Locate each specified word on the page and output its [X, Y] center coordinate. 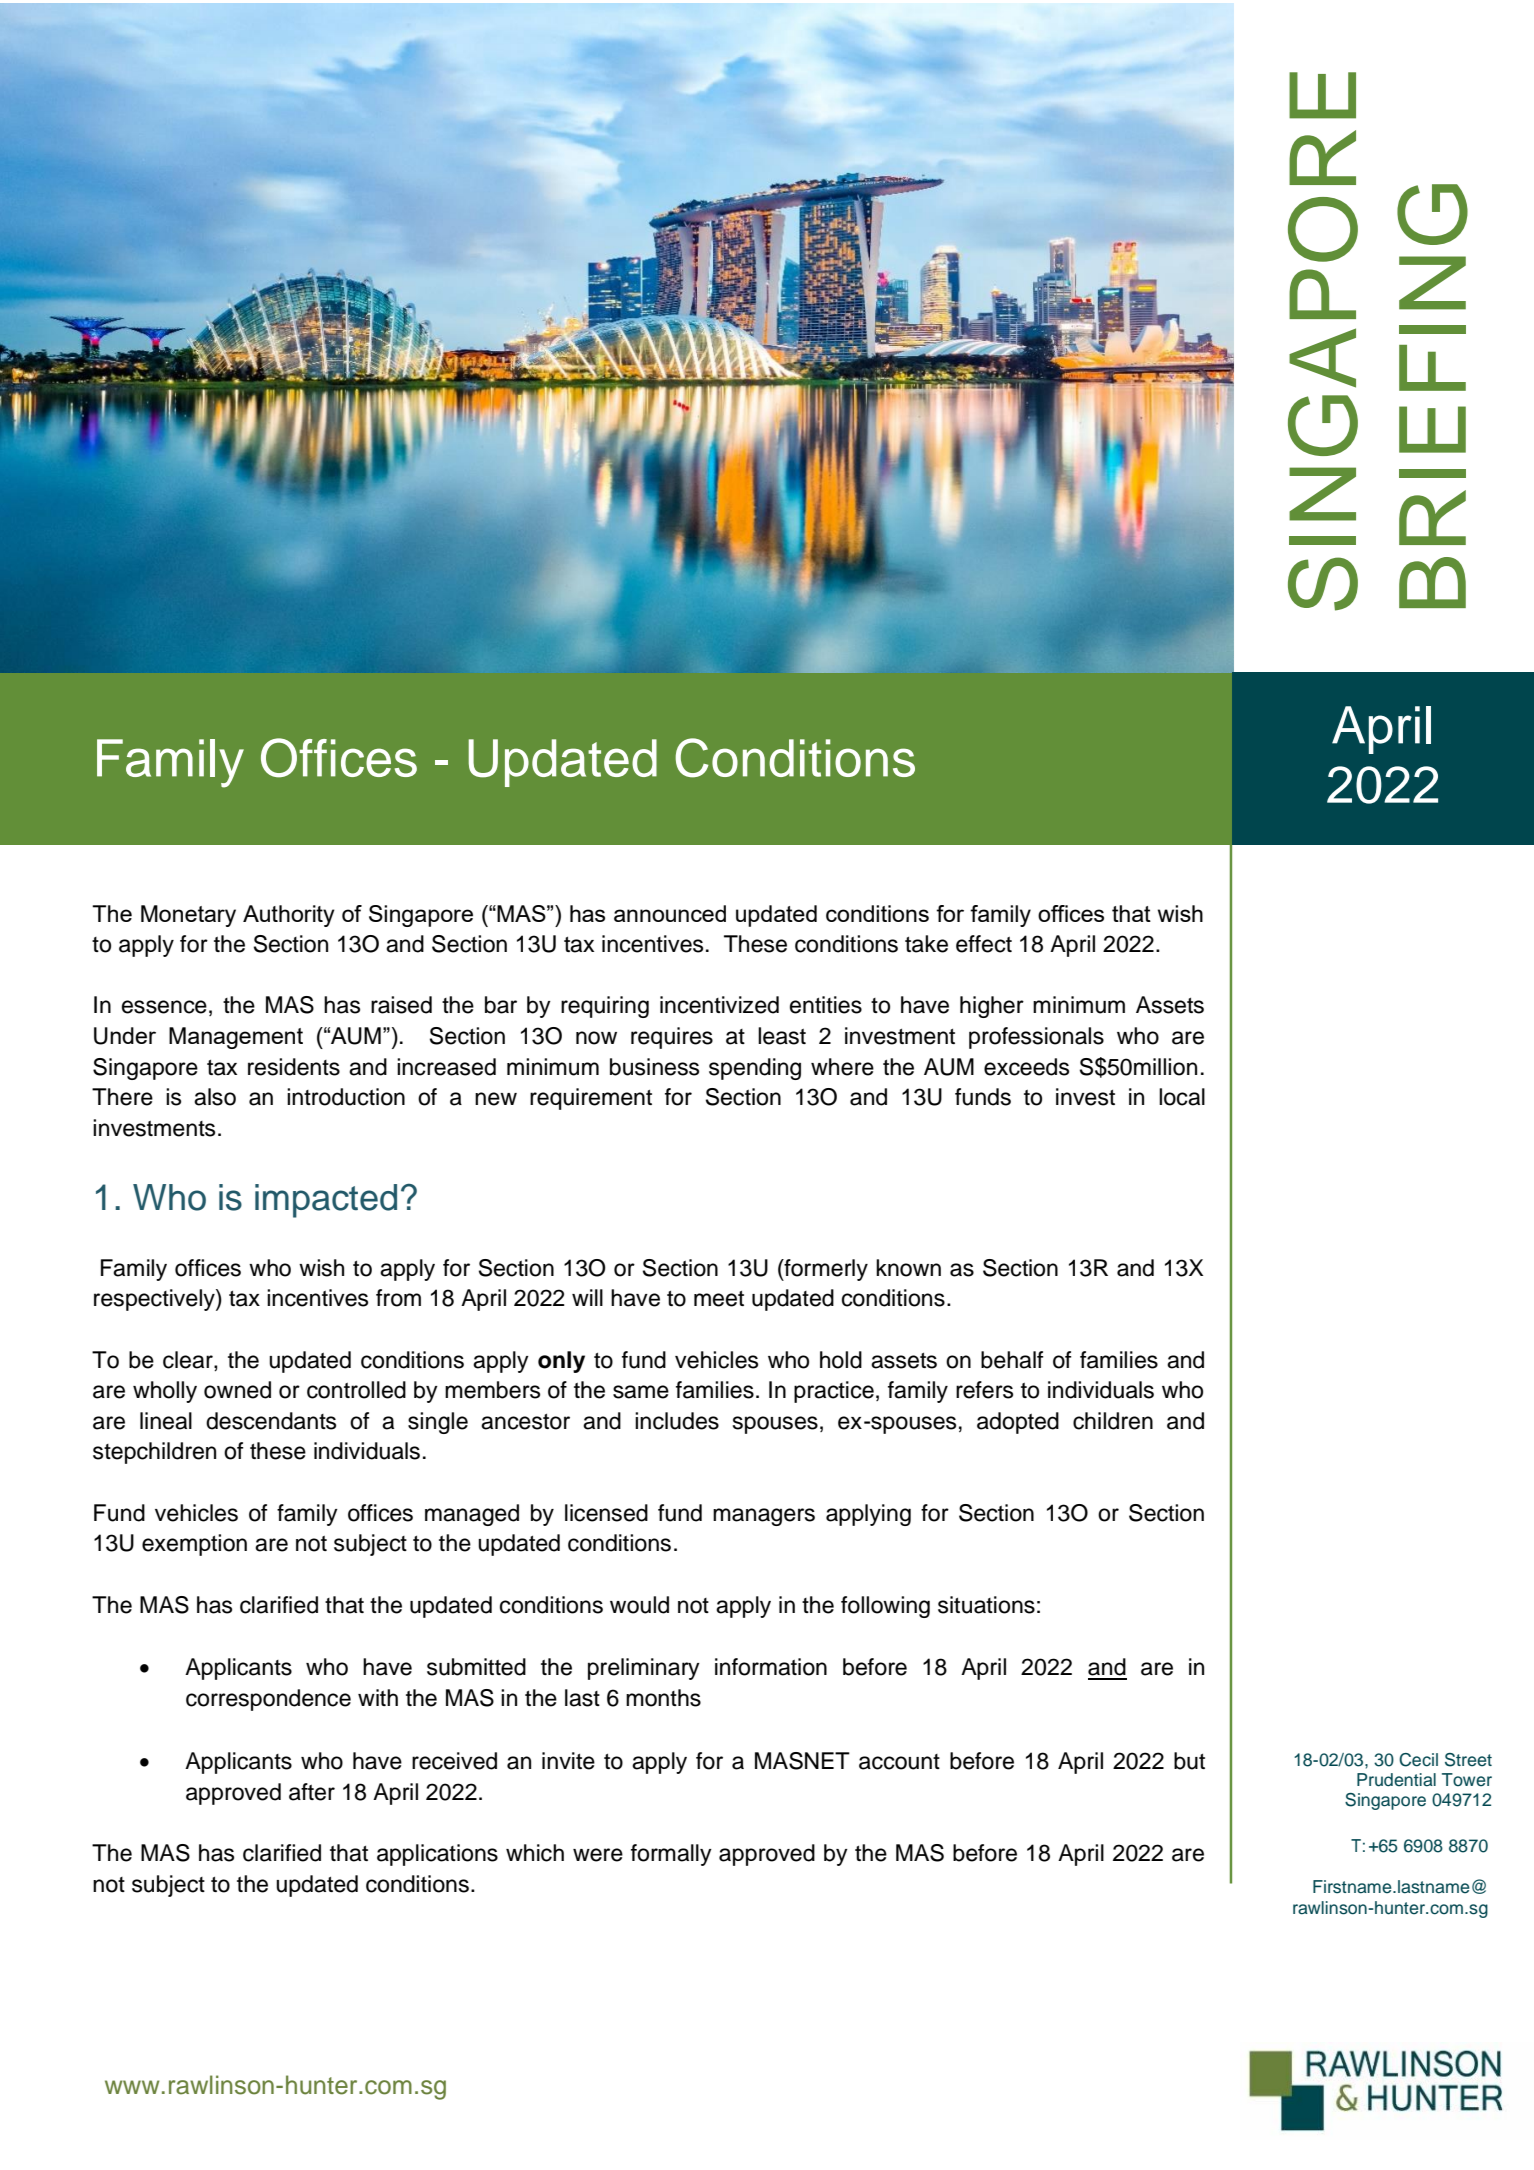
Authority [289, 916]
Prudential [1396, 1780]
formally [671, 1855]
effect [984, 944]
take [926, 944]
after [312, 1792]
